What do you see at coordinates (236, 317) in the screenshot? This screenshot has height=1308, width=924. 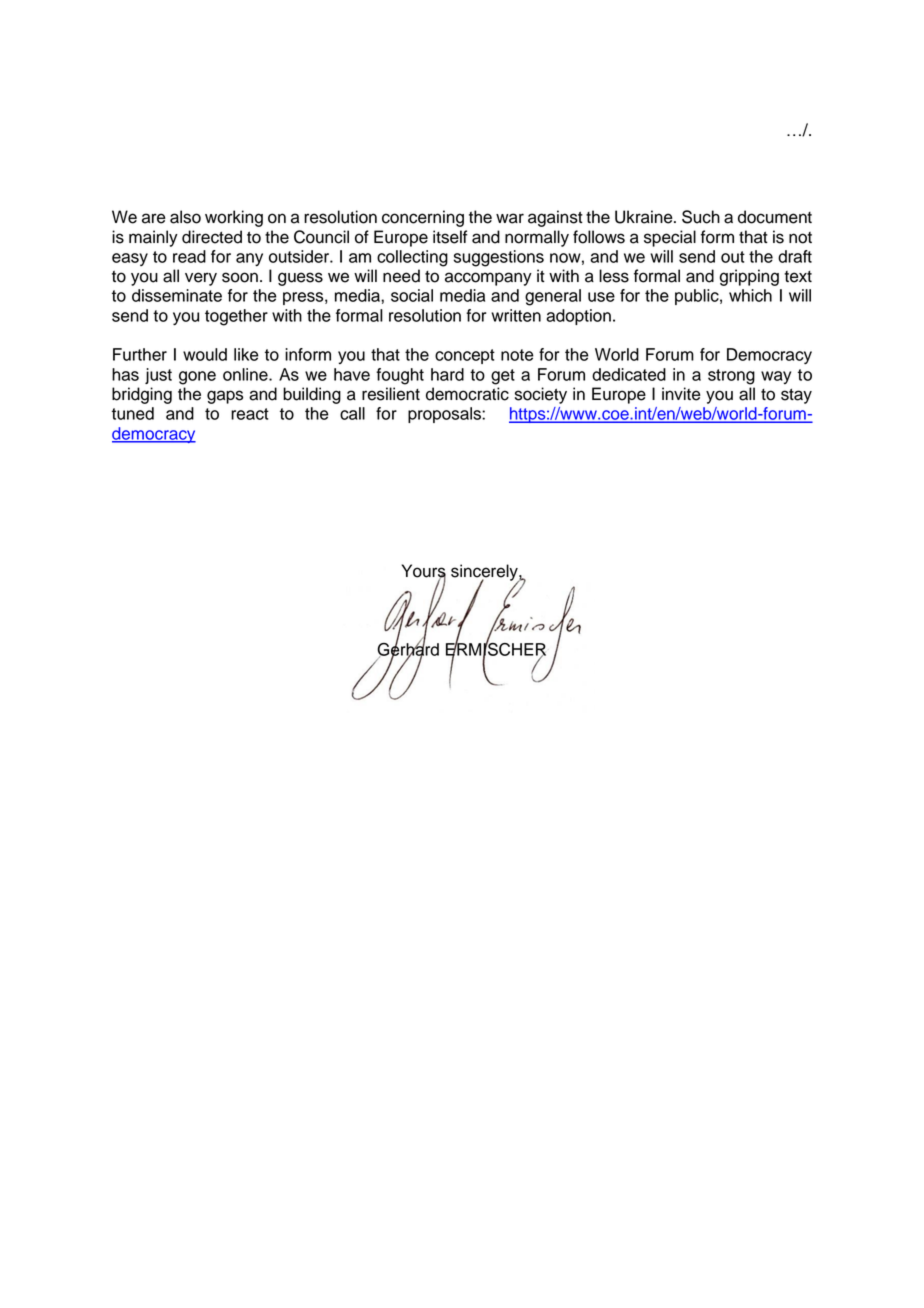 I see `together` at bounding box center [236, 317].
